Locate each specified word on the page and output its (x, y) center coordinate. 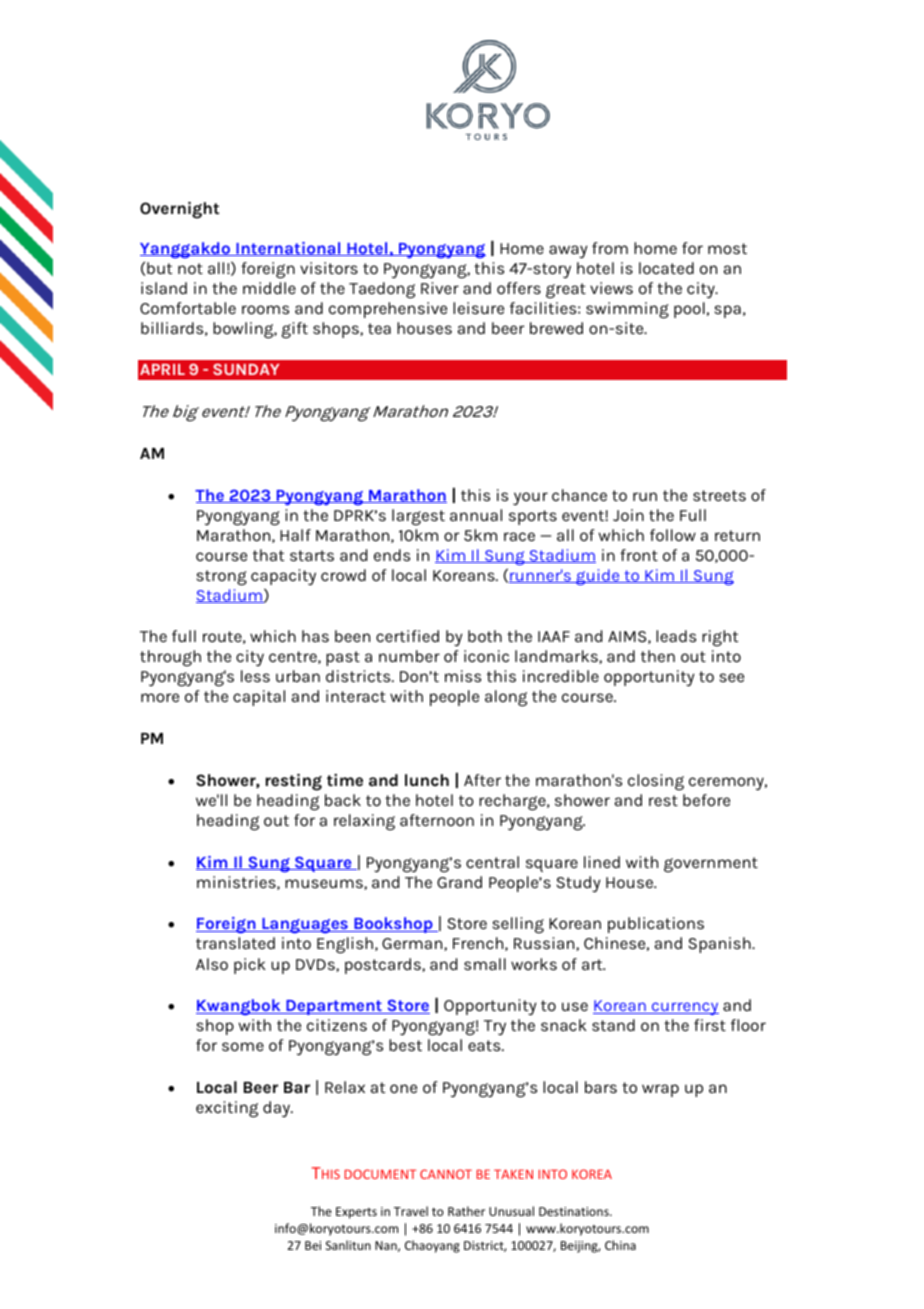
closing (656, 782)
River (440, 288)
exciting (227, 1109)
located (666, 268)
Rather (466, 1211)
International (288, 249)
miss (463, 676)
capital (259, 698)
